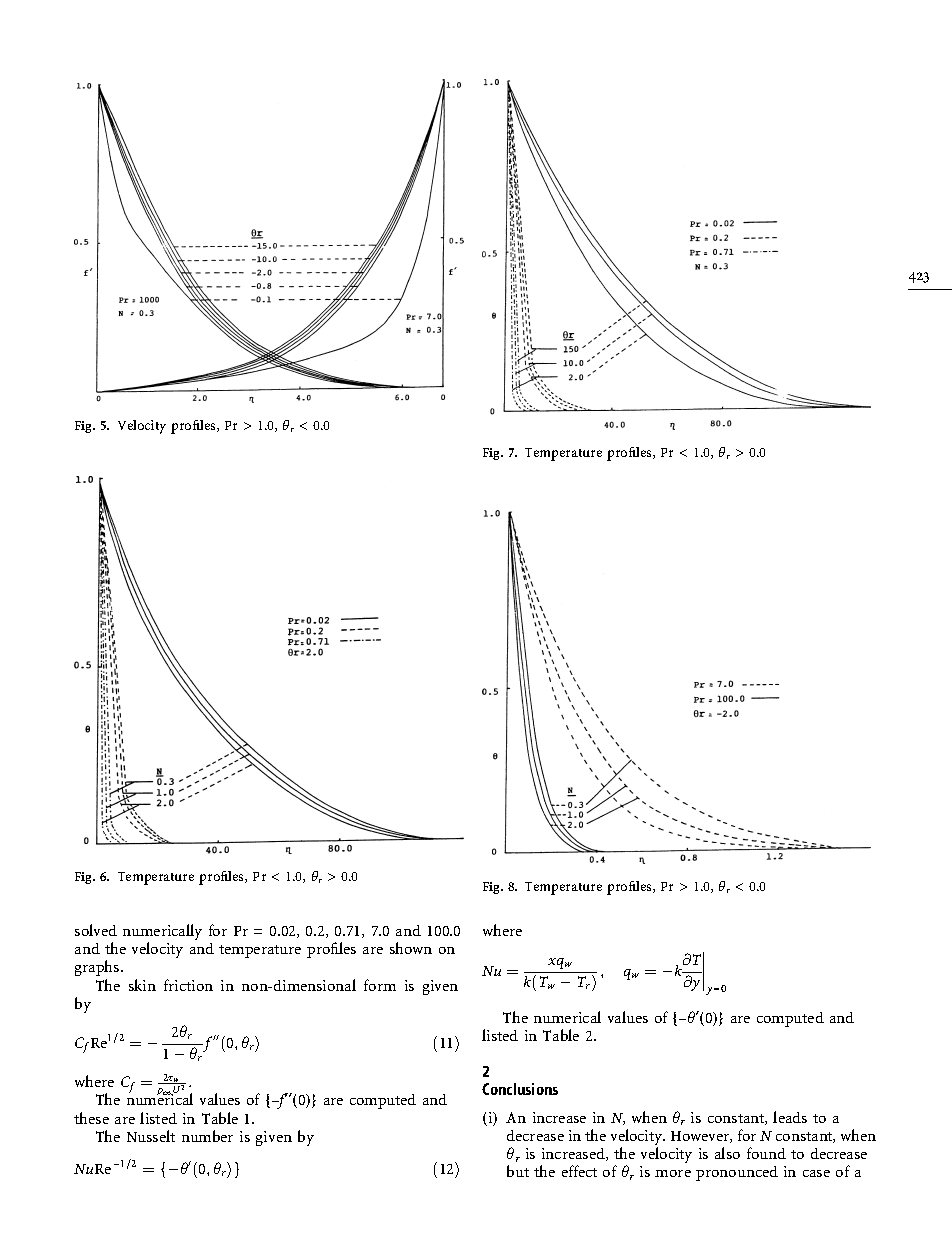  I want to click on effect, so click(579, 1171).
